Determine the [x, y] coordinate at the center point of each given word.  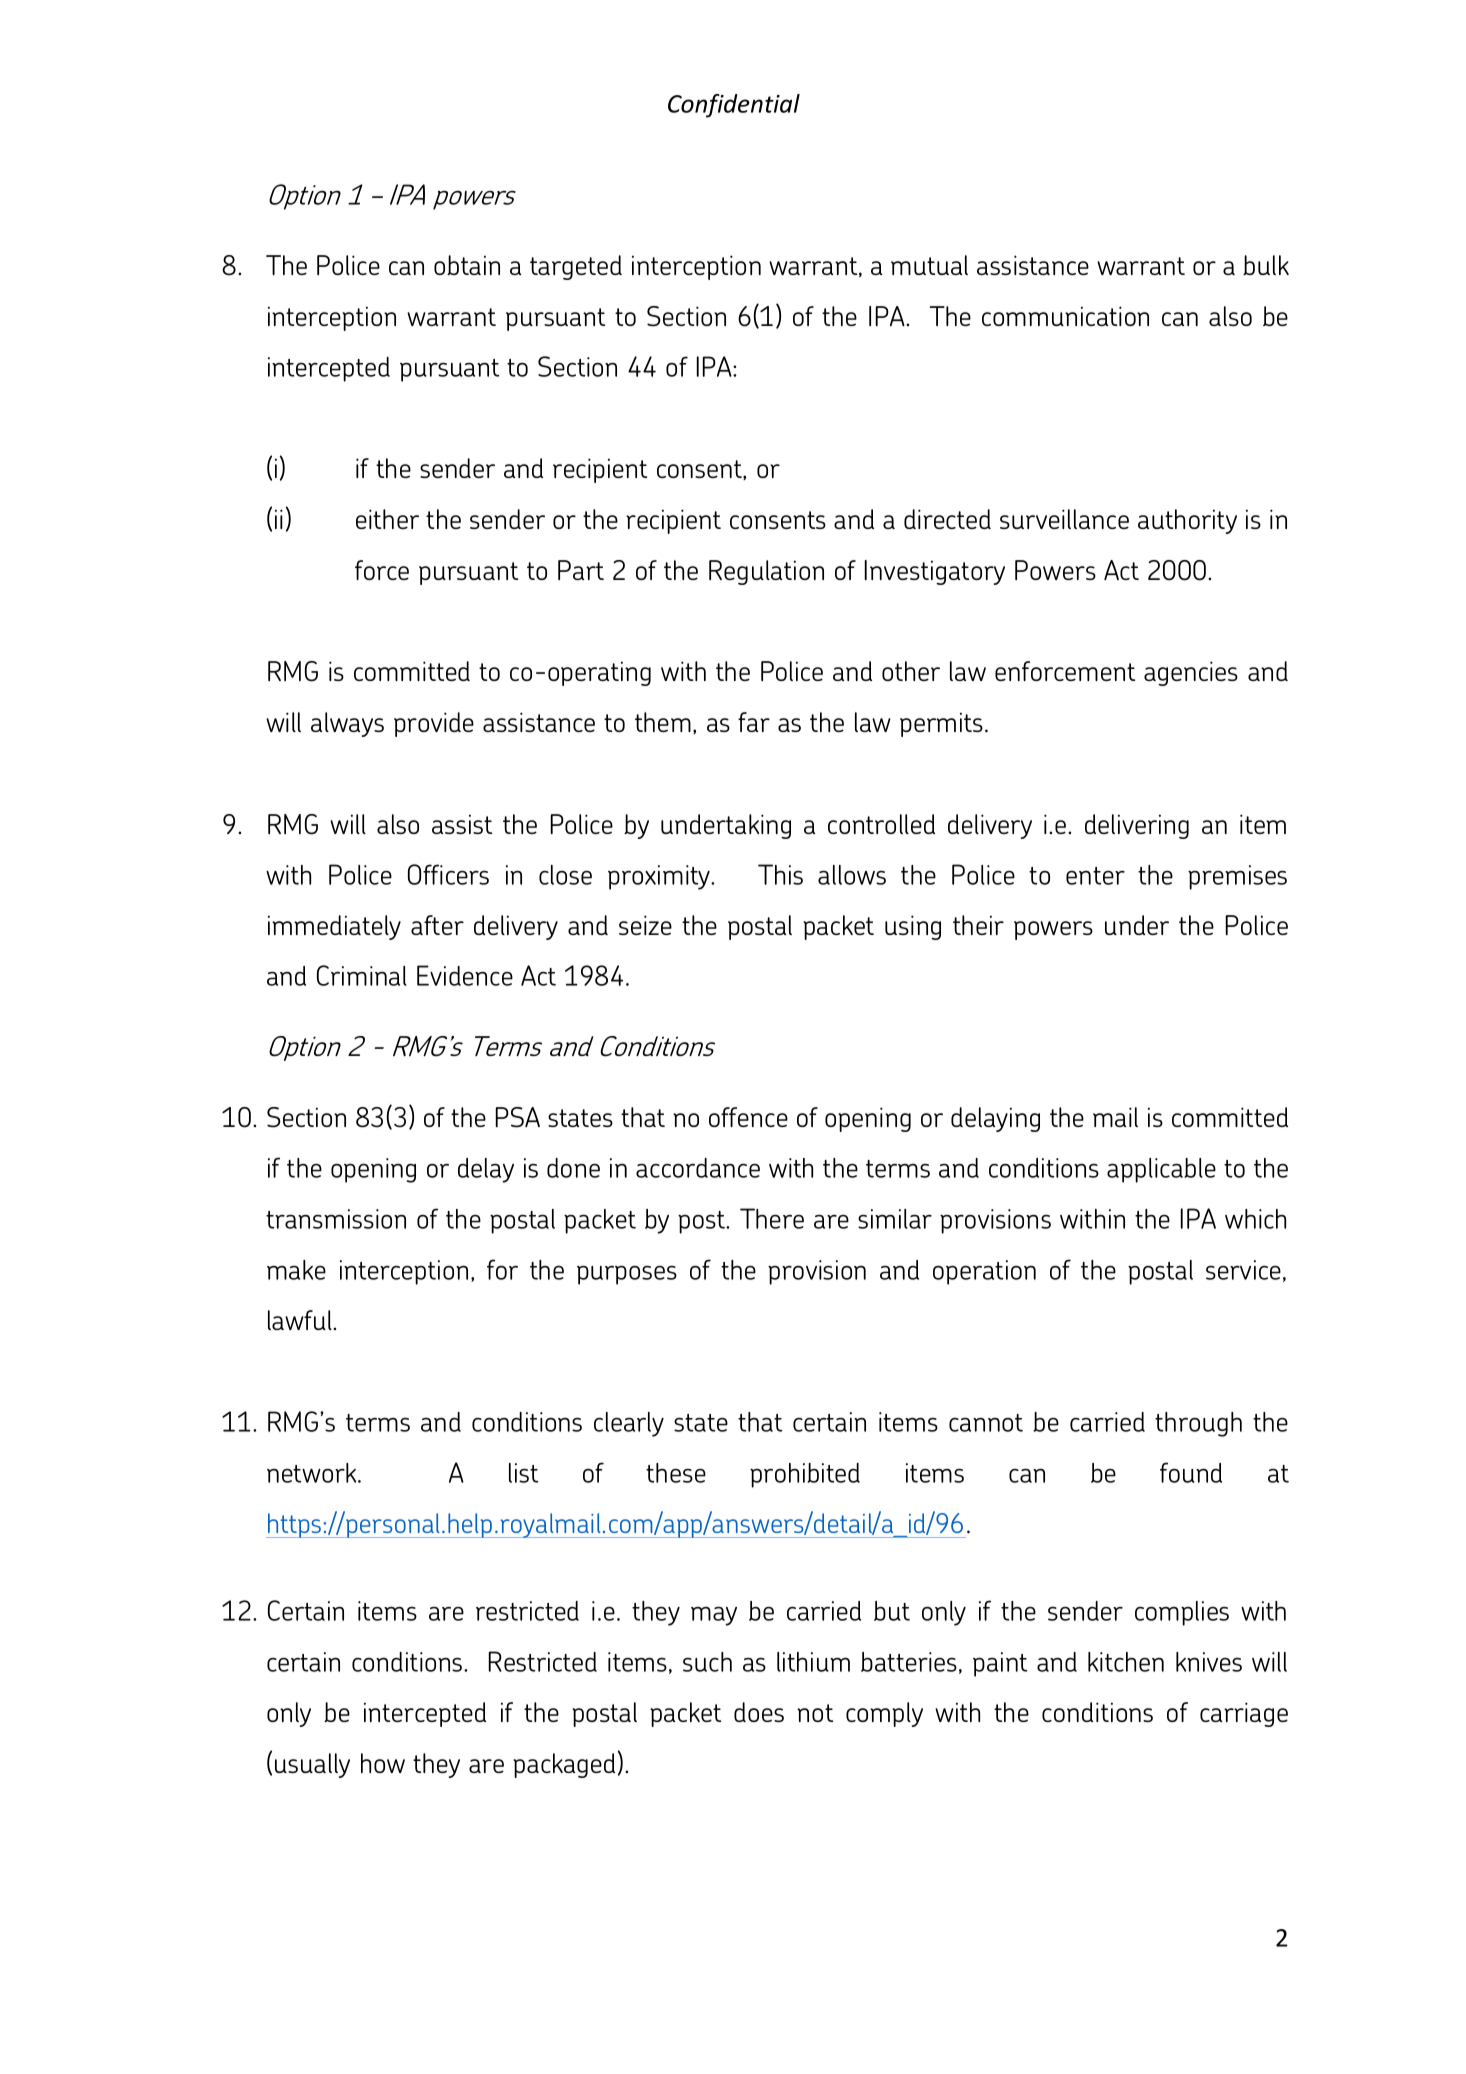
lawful [301, 1320]
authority [1187, 521]
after [437, 925]
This [780, 874]
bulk [1266, 265]
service [1243, 1270]
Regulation [766, 572]
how [383, 1763]
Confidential [734, 106]
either [387, 519]
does [759, 1712]
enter [1095, 876]
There [772, 1218]
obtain [467, 265]
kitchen [1126, 1662]
